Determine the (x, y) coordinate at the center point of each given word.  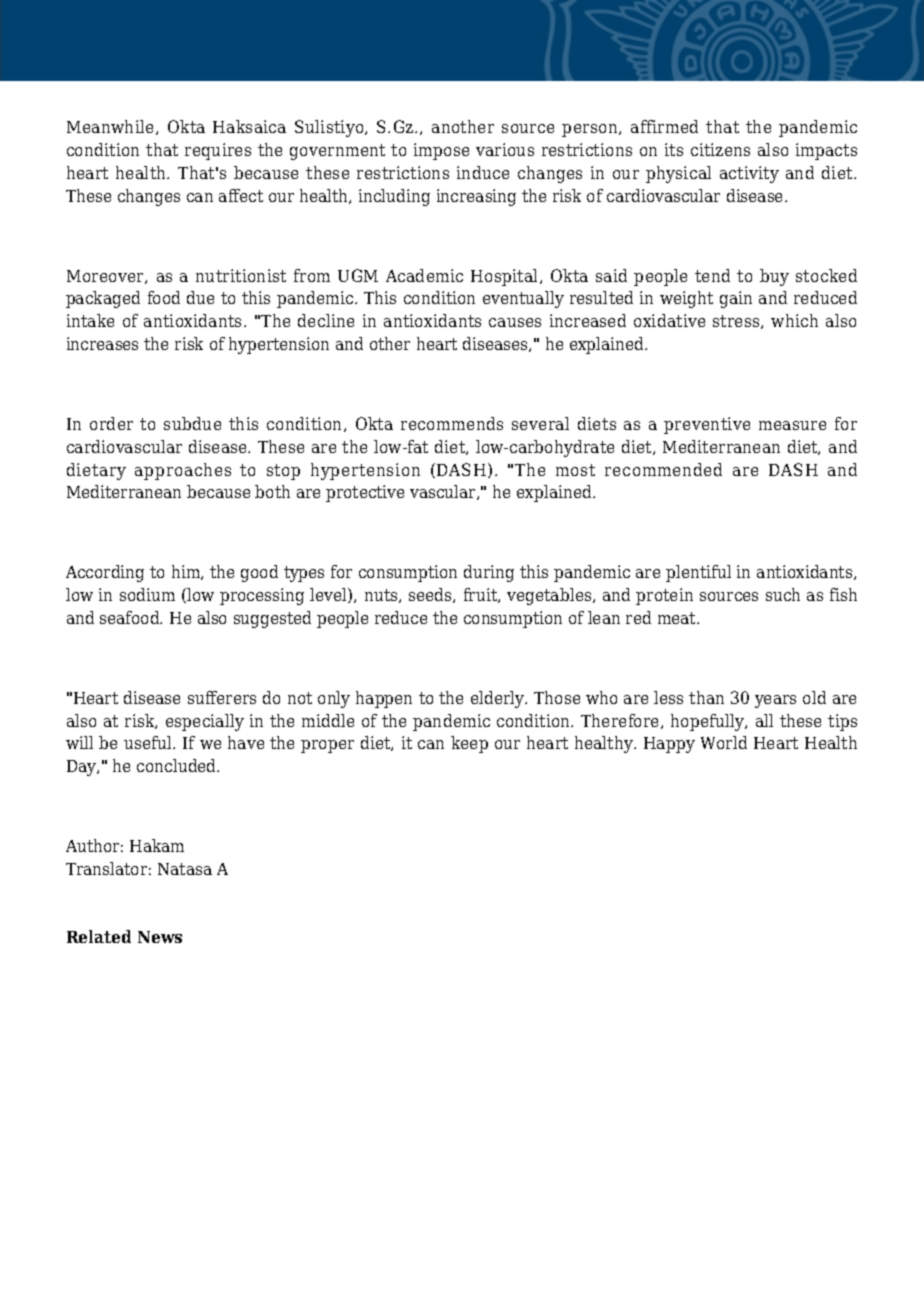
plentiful (698, 573)
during (489, 573)
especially (205, 722)
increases (102, 343)
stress (737, 322)
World (724, 742)
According (105, 573)
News (160, 937)
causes (515, 322)
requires (218, 151)
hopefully (709, 722)
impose (441, 151)
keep (469, 744)
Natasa (185, 869)
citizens (720, 149)
